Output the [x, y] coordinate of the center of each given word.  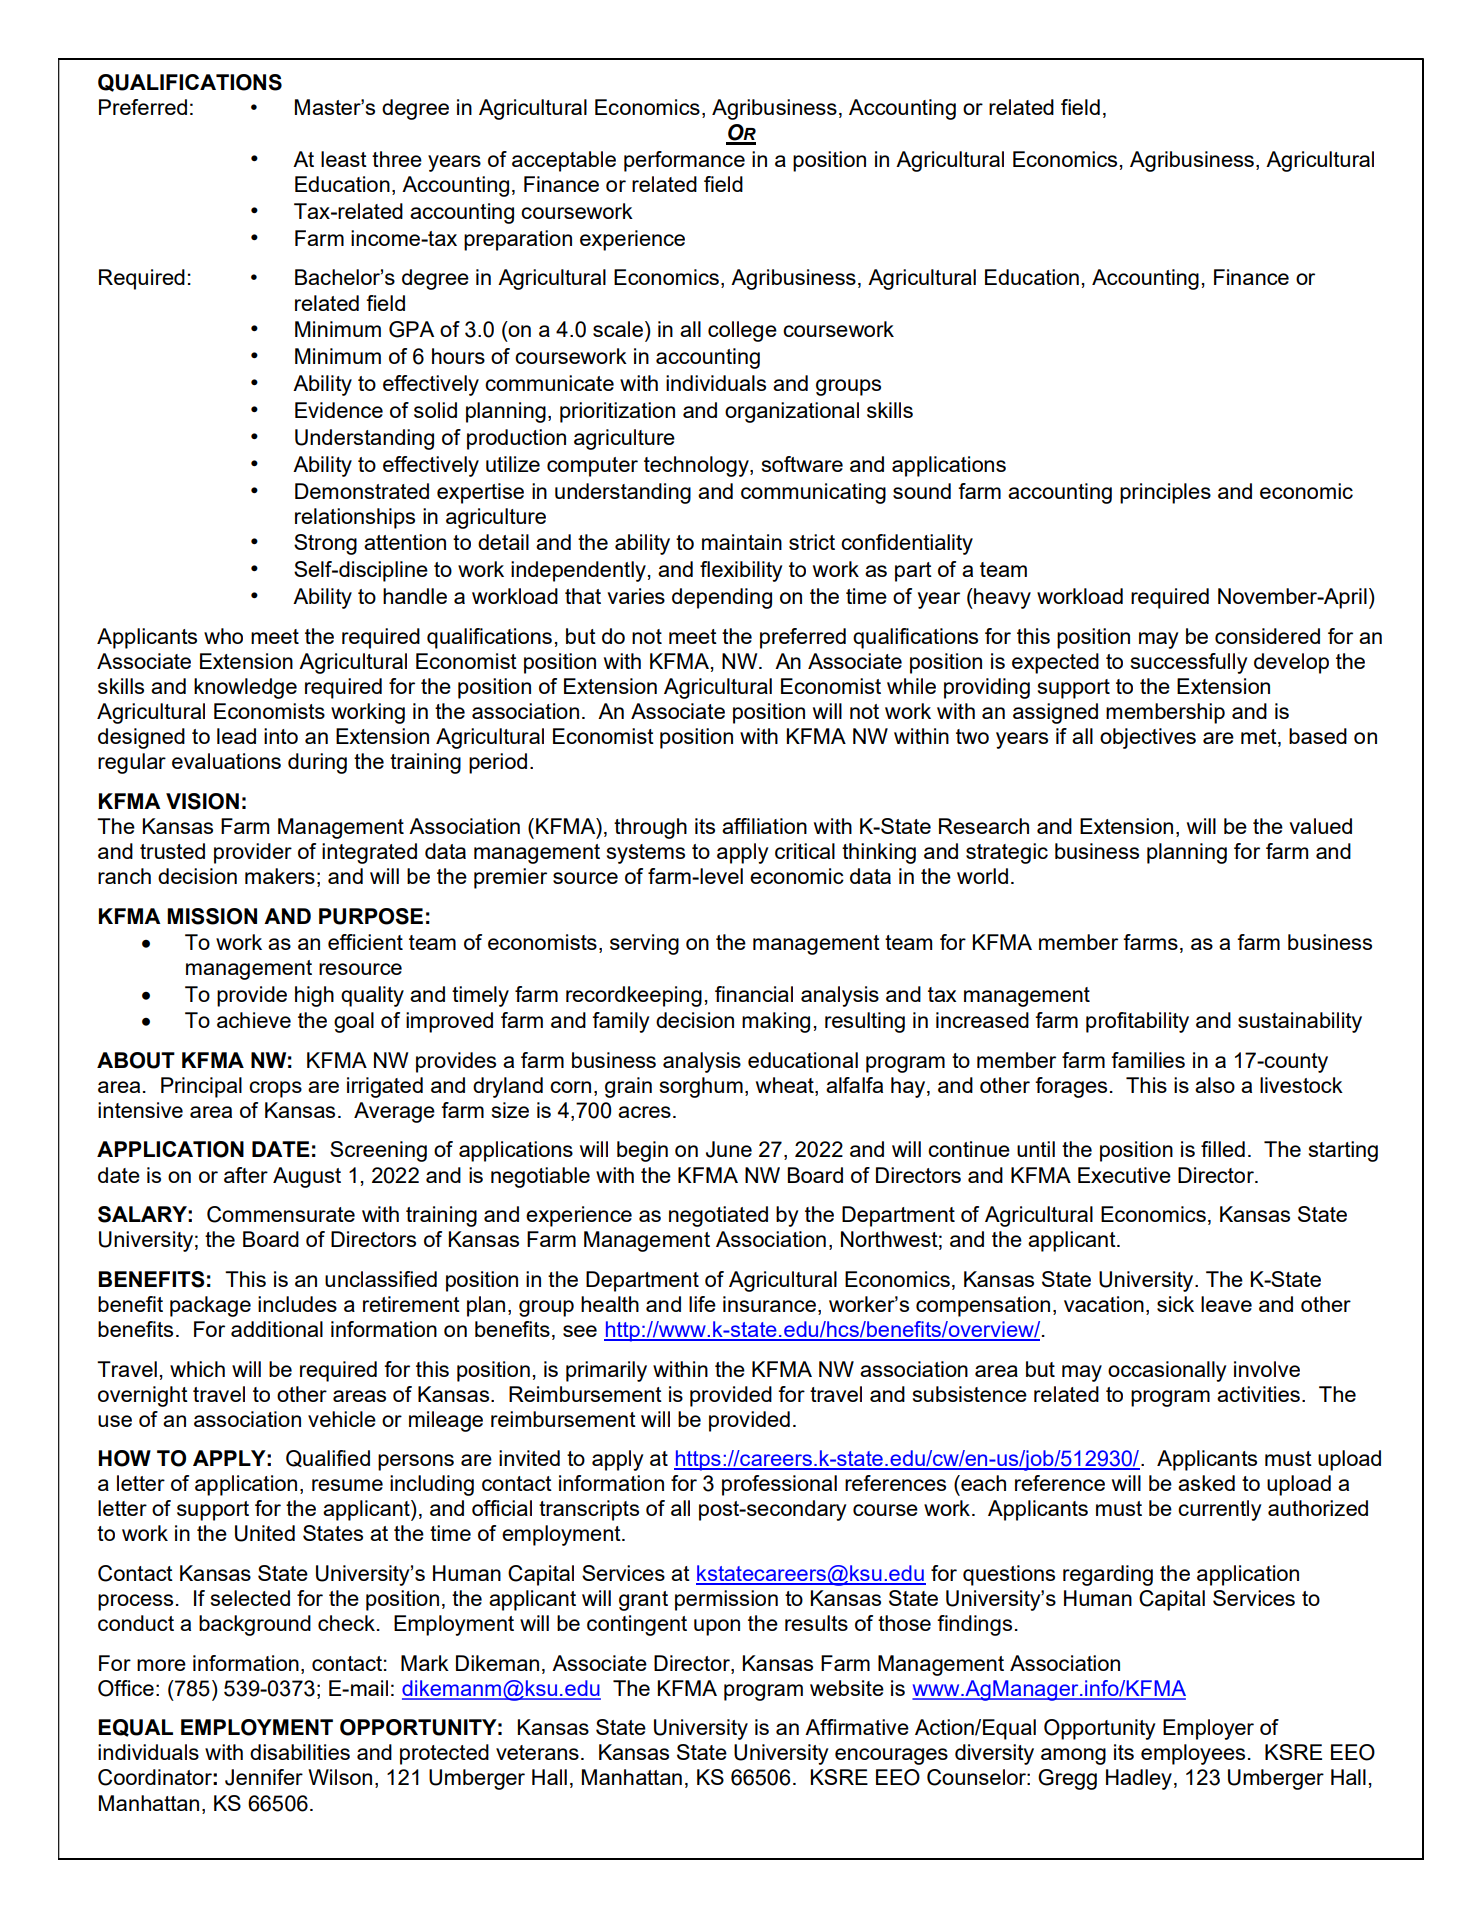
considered [1267, 636]
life [702, 1304]
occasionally [1167, 1371]
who [223, 636]
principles [1165, 493]
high [314, 996]
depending [722, 598]
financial [754, 994]
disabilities [300, 1752]
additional [277, 1329]
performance [684, 161]
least [344, 159]
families [1148, 1060]
